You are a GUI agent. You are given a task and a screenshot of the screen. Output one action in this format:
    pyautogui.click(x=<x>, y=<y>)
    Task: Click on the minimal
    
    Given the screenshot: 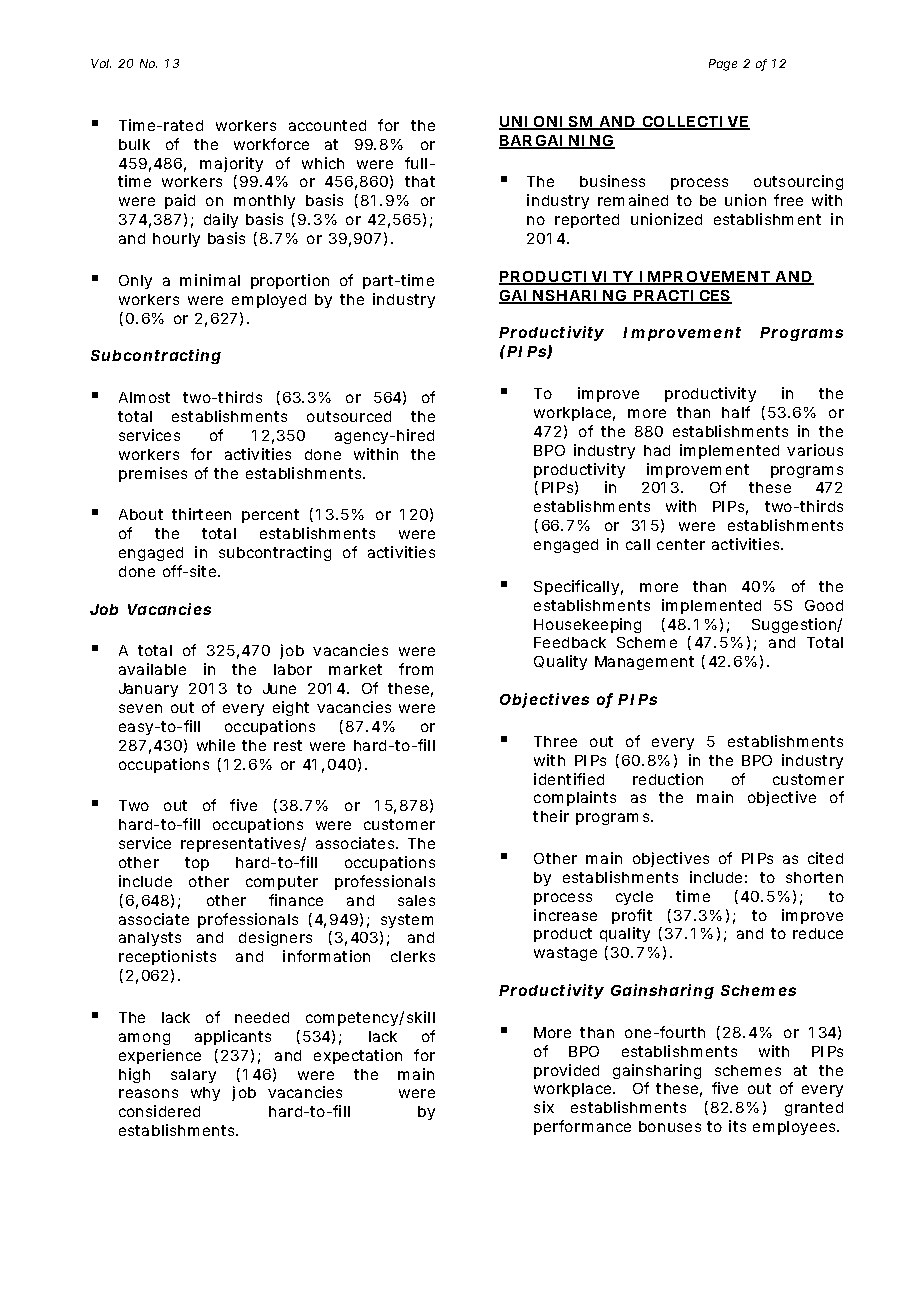 What is the action you would take?
    pyautogui.click(x=210, y=280)
